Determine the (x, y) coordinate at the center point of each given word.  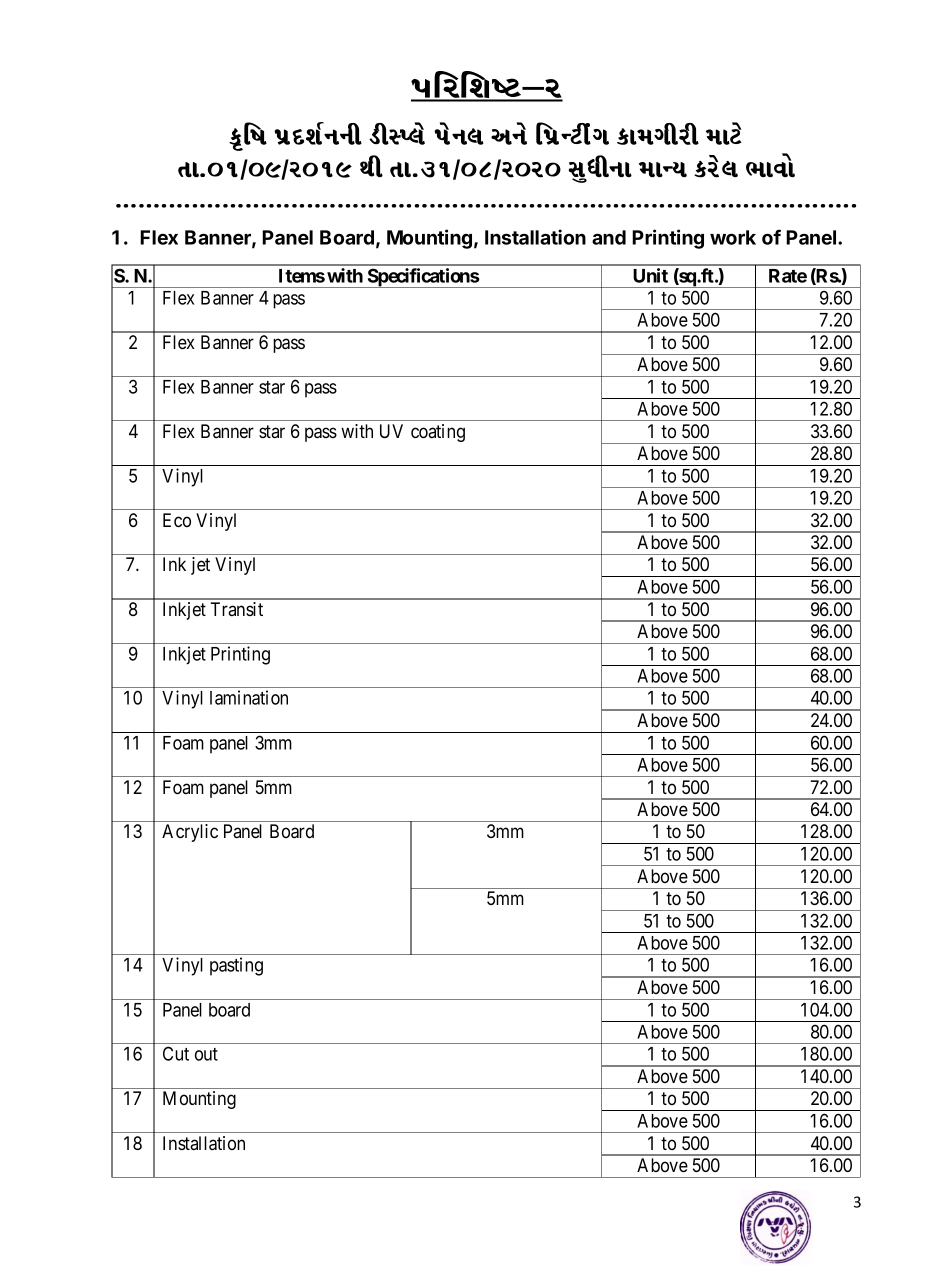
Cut (176, 1053)
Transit (236, 609)
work (733, 237)
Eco (177, 520)
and (609, 237)
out (206, 1054)
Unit (650, 275)
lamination (249, 697)
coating (438, 433)
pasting (236, 966)
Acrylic (190, 833)
